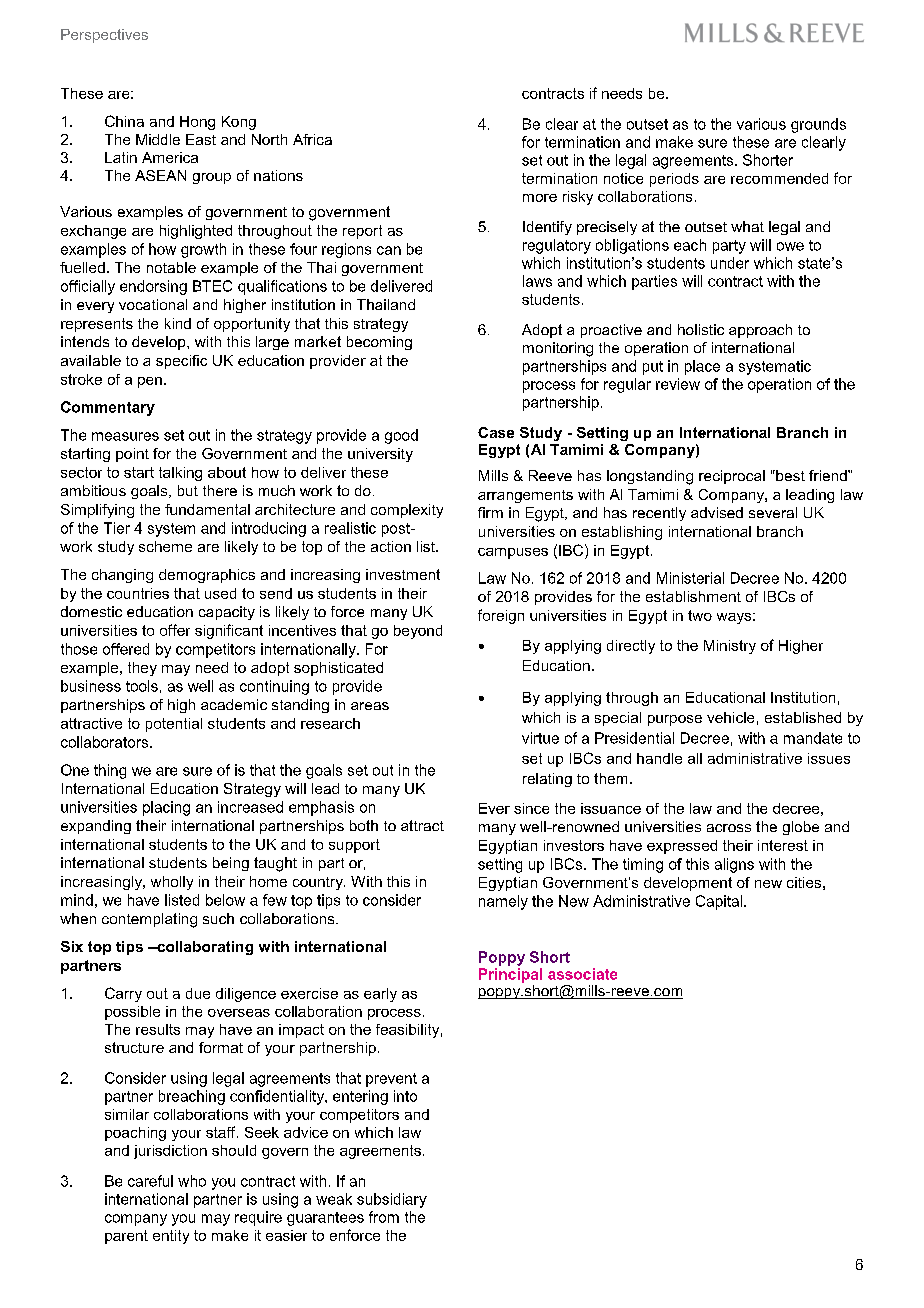  What do you see at coordinates (124, 121) in the page?
I see `China` at bounding box center [124, 121].
